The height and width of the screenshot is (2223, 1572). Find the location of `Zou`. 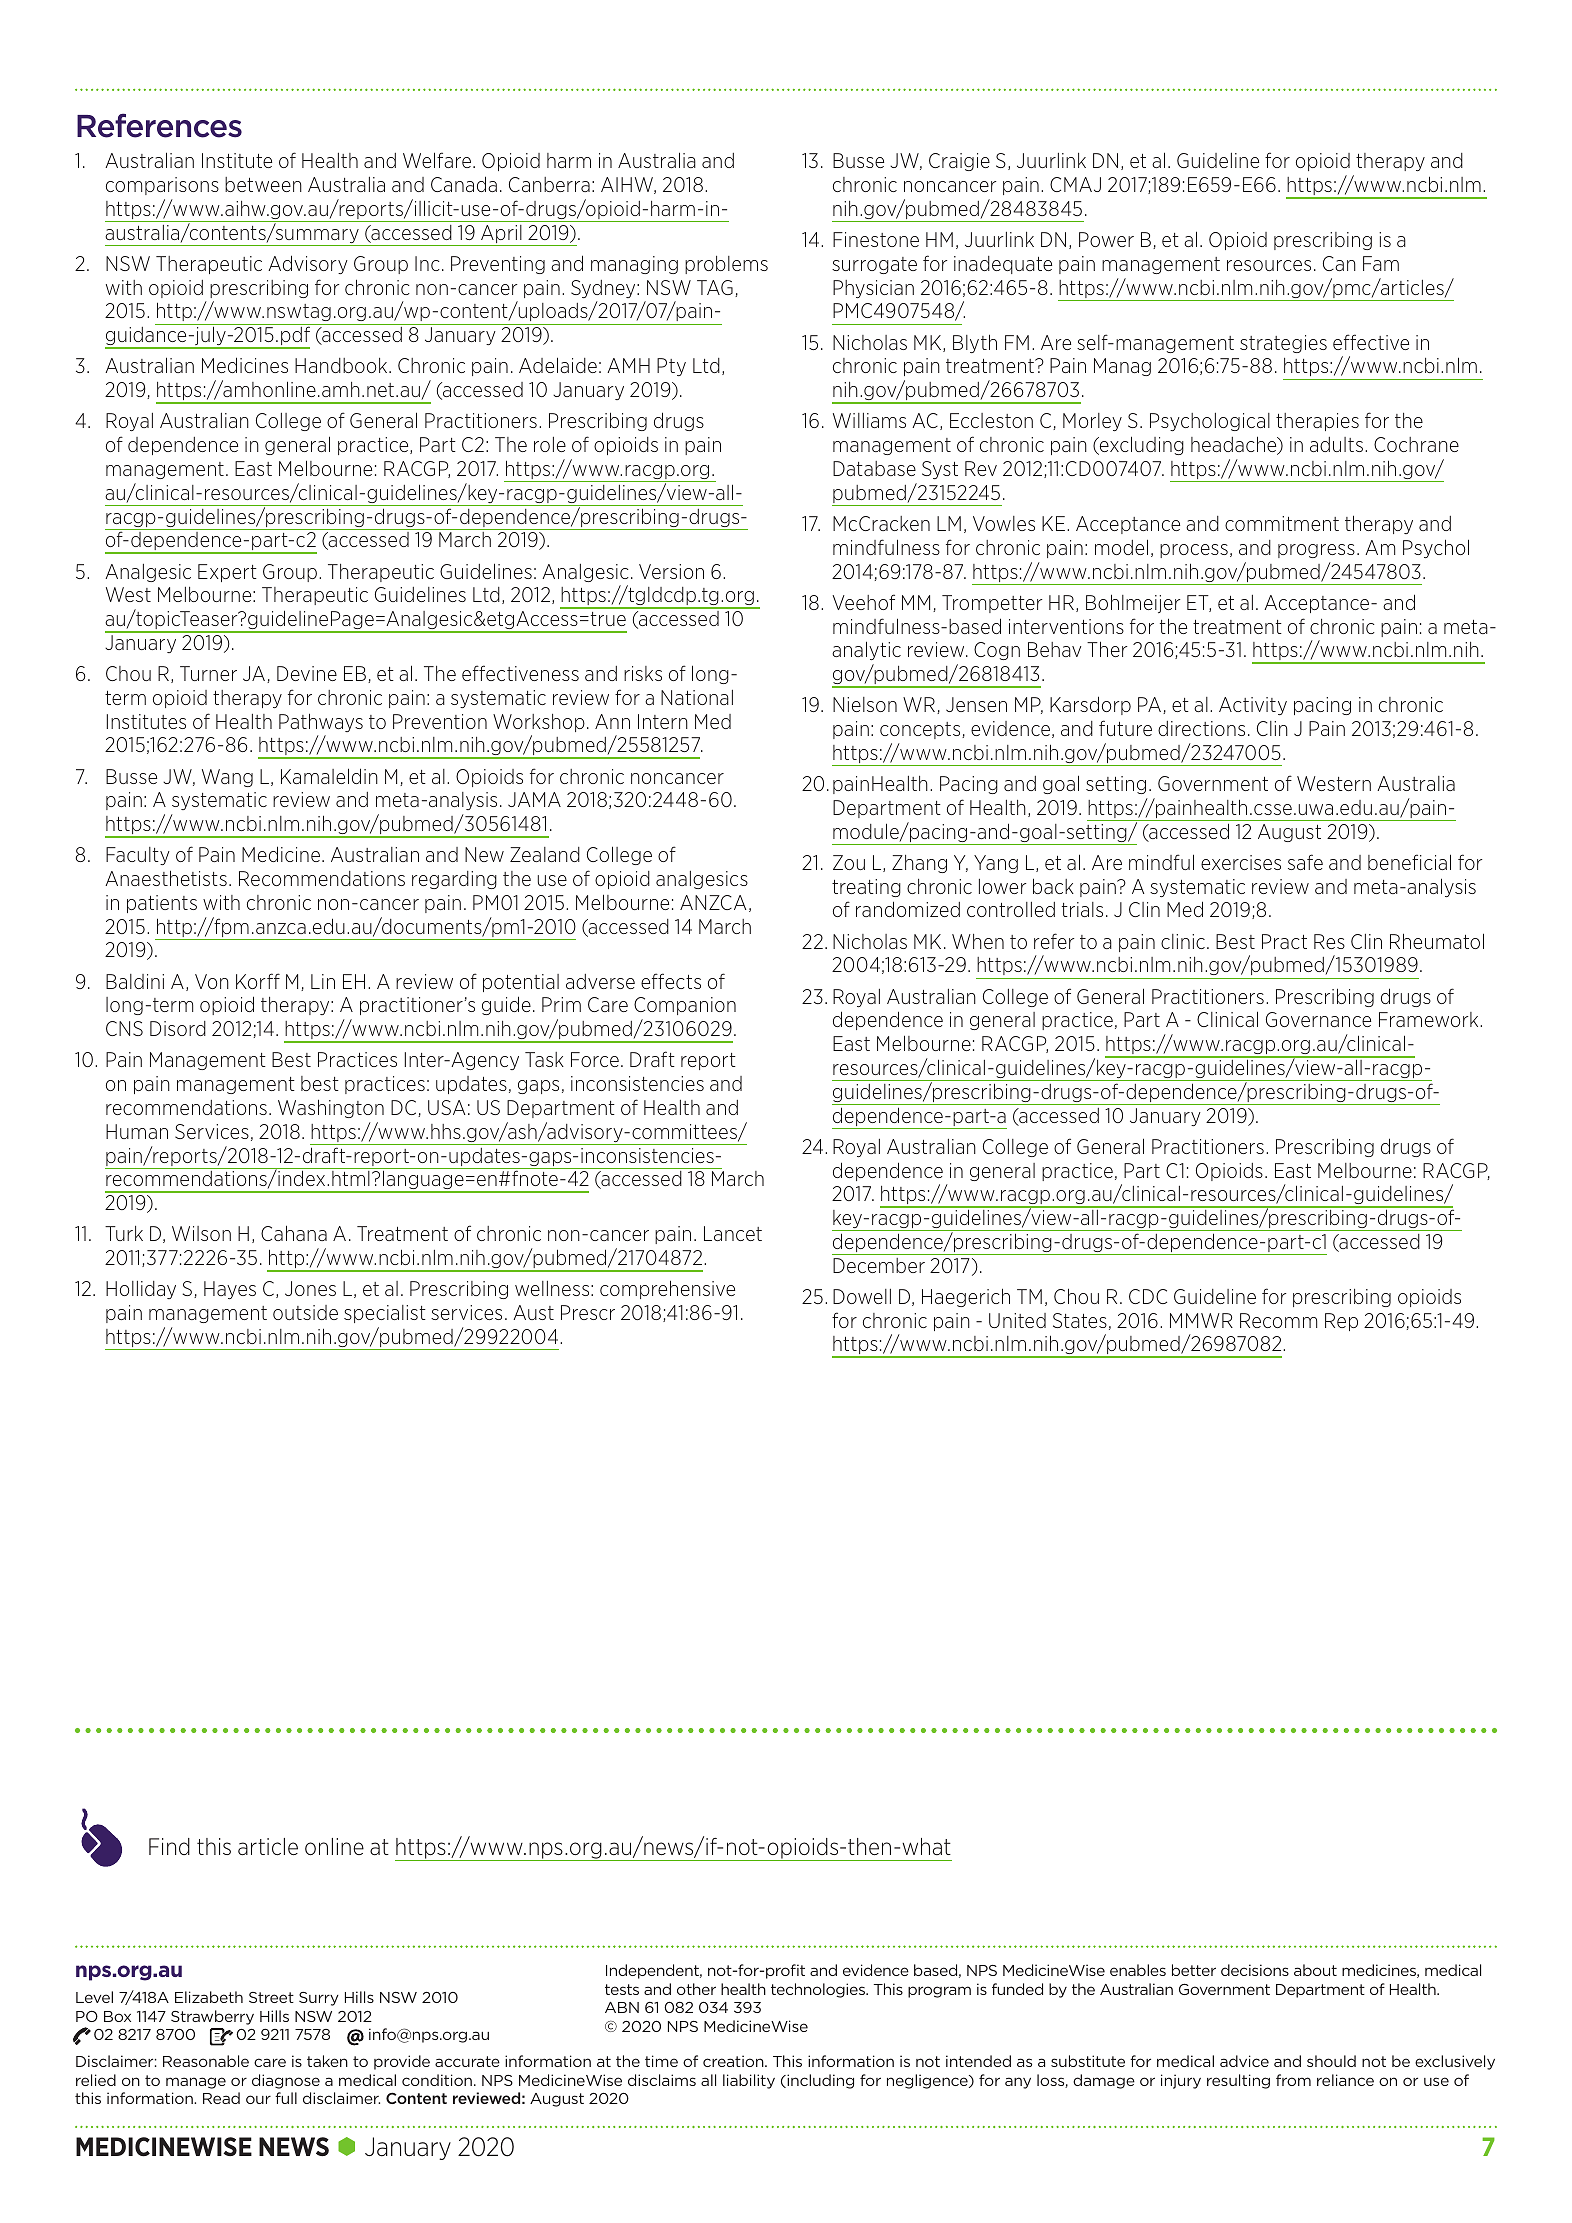

Zou is located at coordinates (849, 862).
